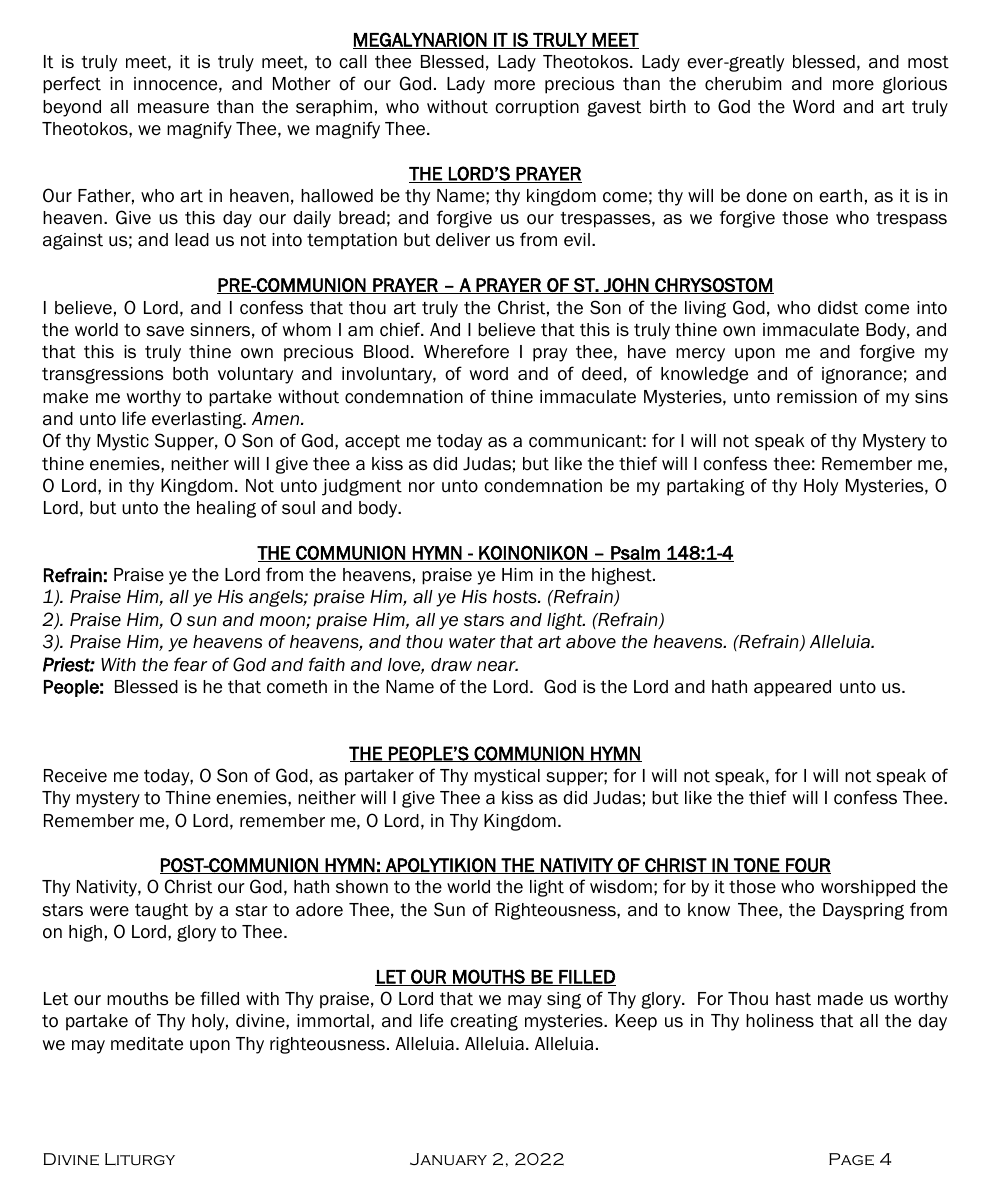  What do you see at coordinates (372, 443) in the screenshot?
I see `accept` at bounding box center [372, 443].
